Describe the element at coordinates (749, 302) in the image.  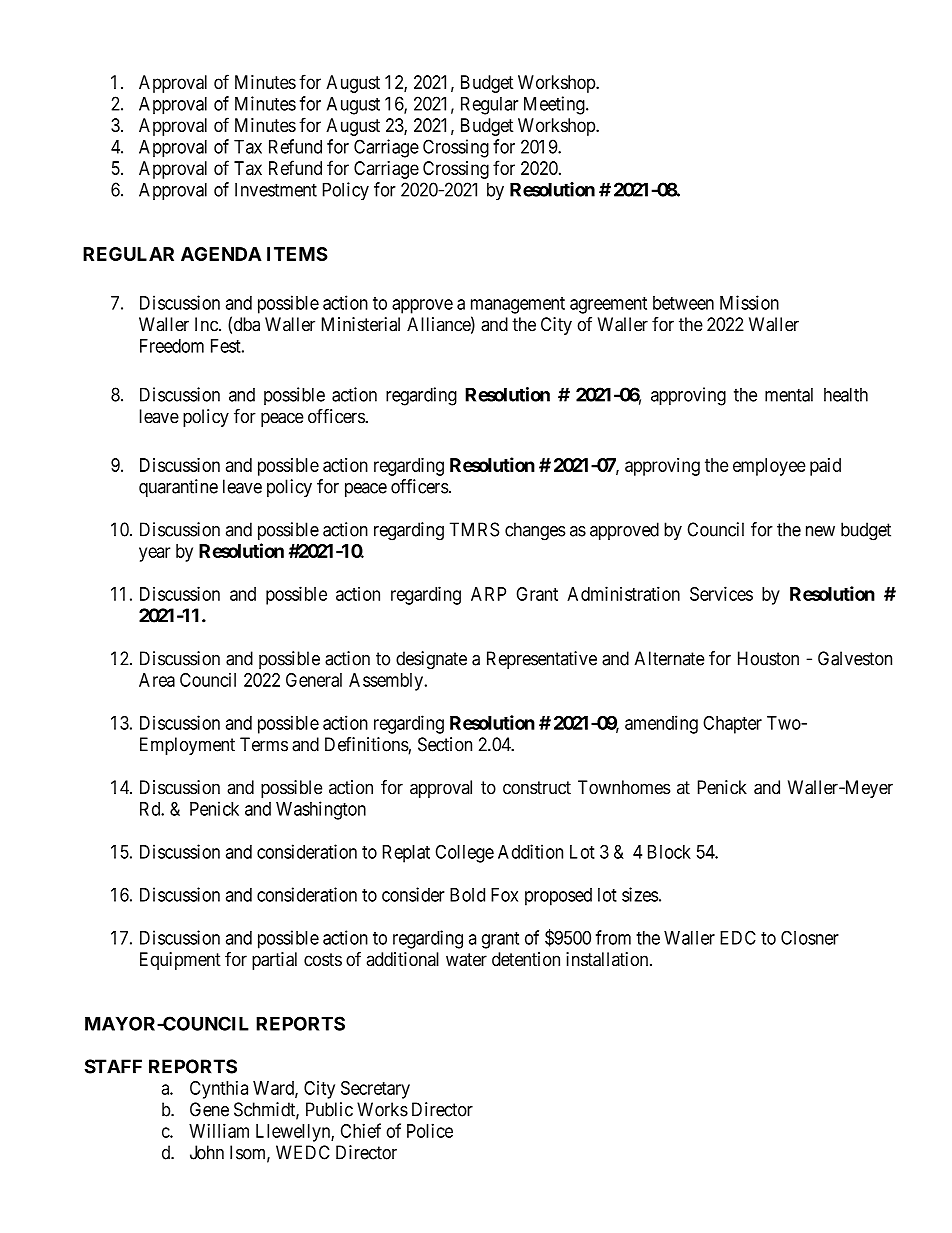
I see `Mission` at that location.
